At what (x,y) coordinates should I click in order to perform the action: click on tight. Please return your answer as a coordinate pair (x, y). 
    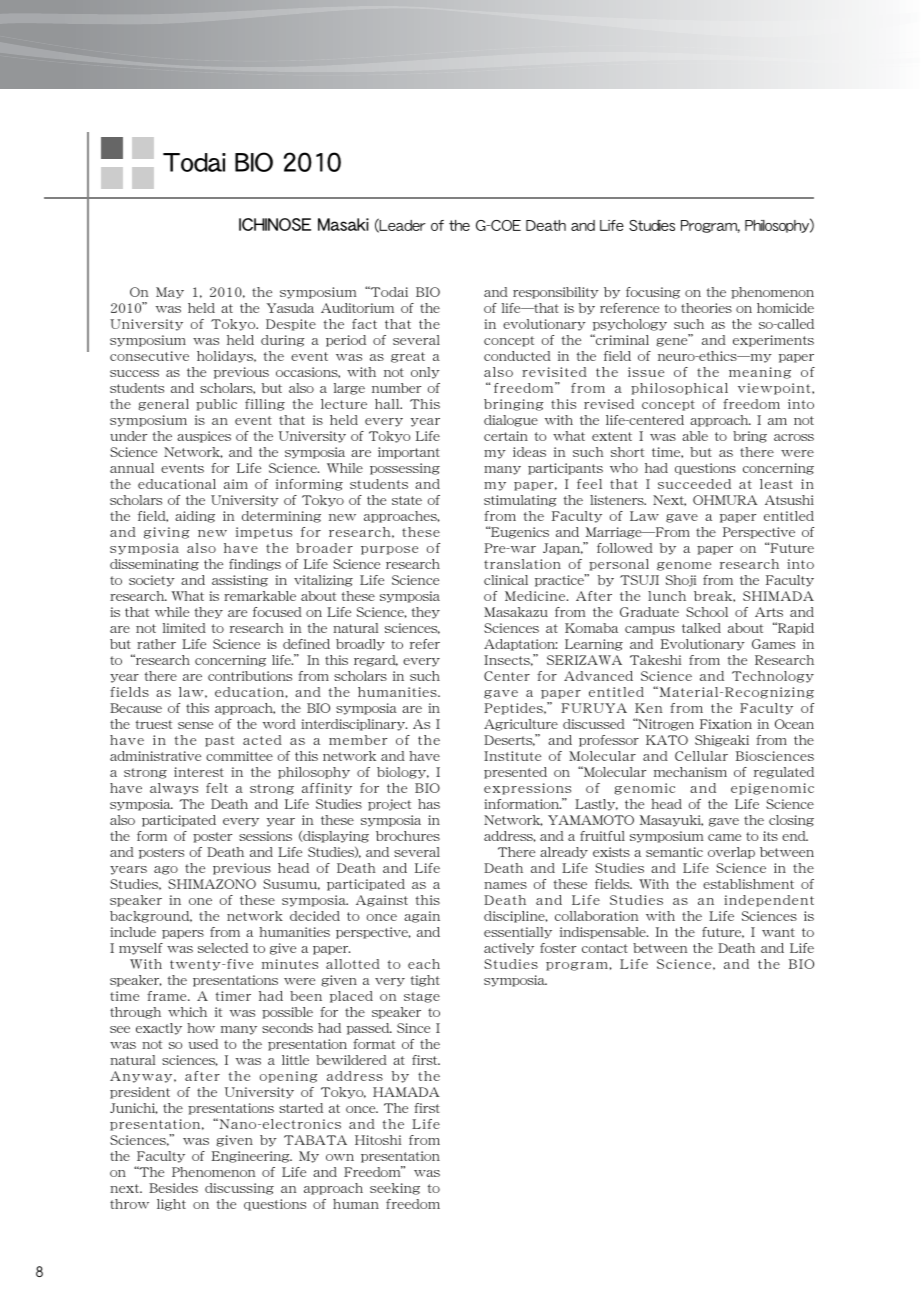
    Looking at the image, I should click on (425, 981).
